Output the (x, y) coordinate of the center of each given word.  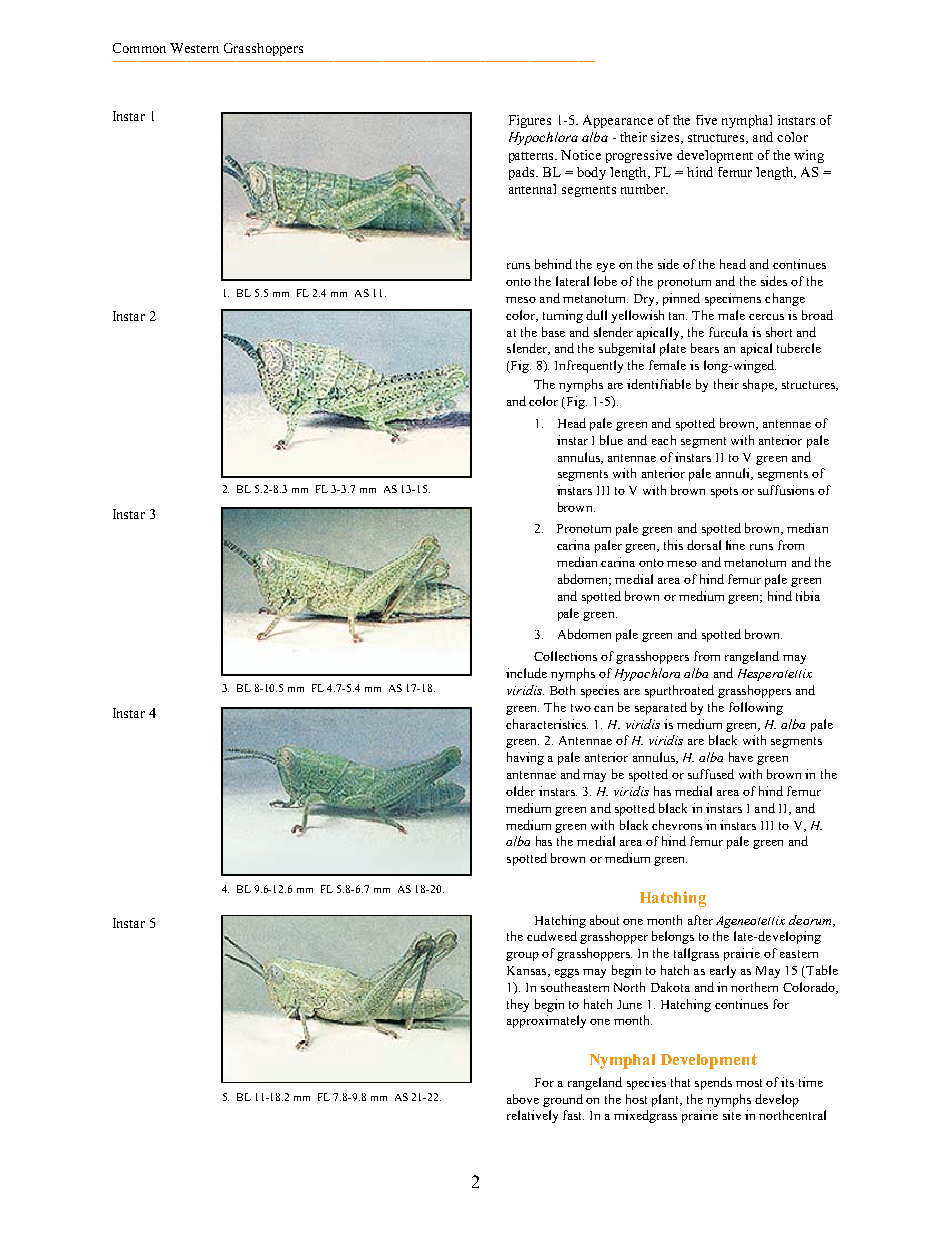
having (525, 758)
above (523, 1099)
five (706, 120)
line (735, 545)
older (520, 791)
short (779, 332)
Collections (565, 656)
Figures (530, 121)
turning (563, 316)
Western (194, 48)
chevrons (677, 825)
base (553, 332)
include (526, 673)
